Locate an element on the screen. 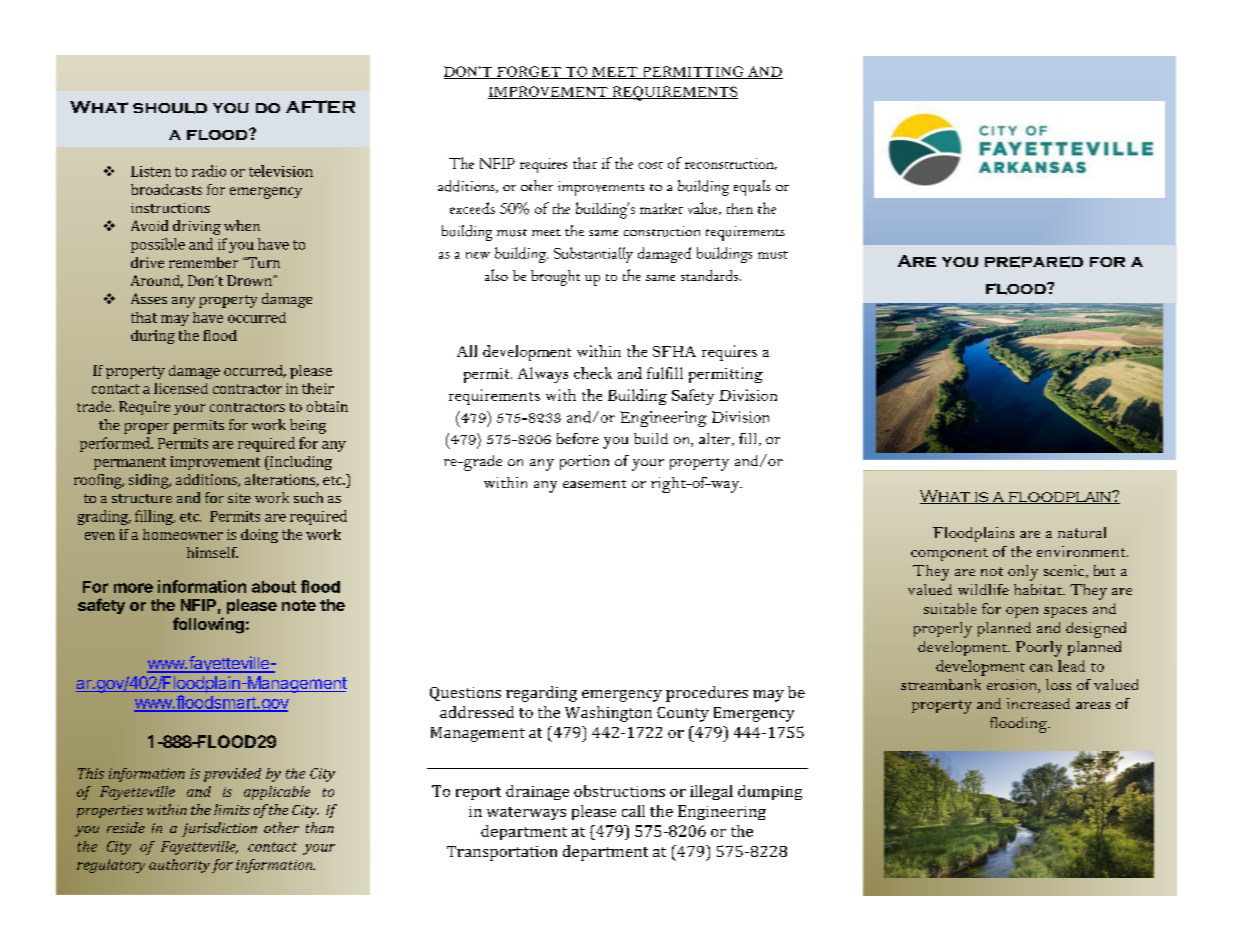  regarding is located at coordinates (541, 694).
